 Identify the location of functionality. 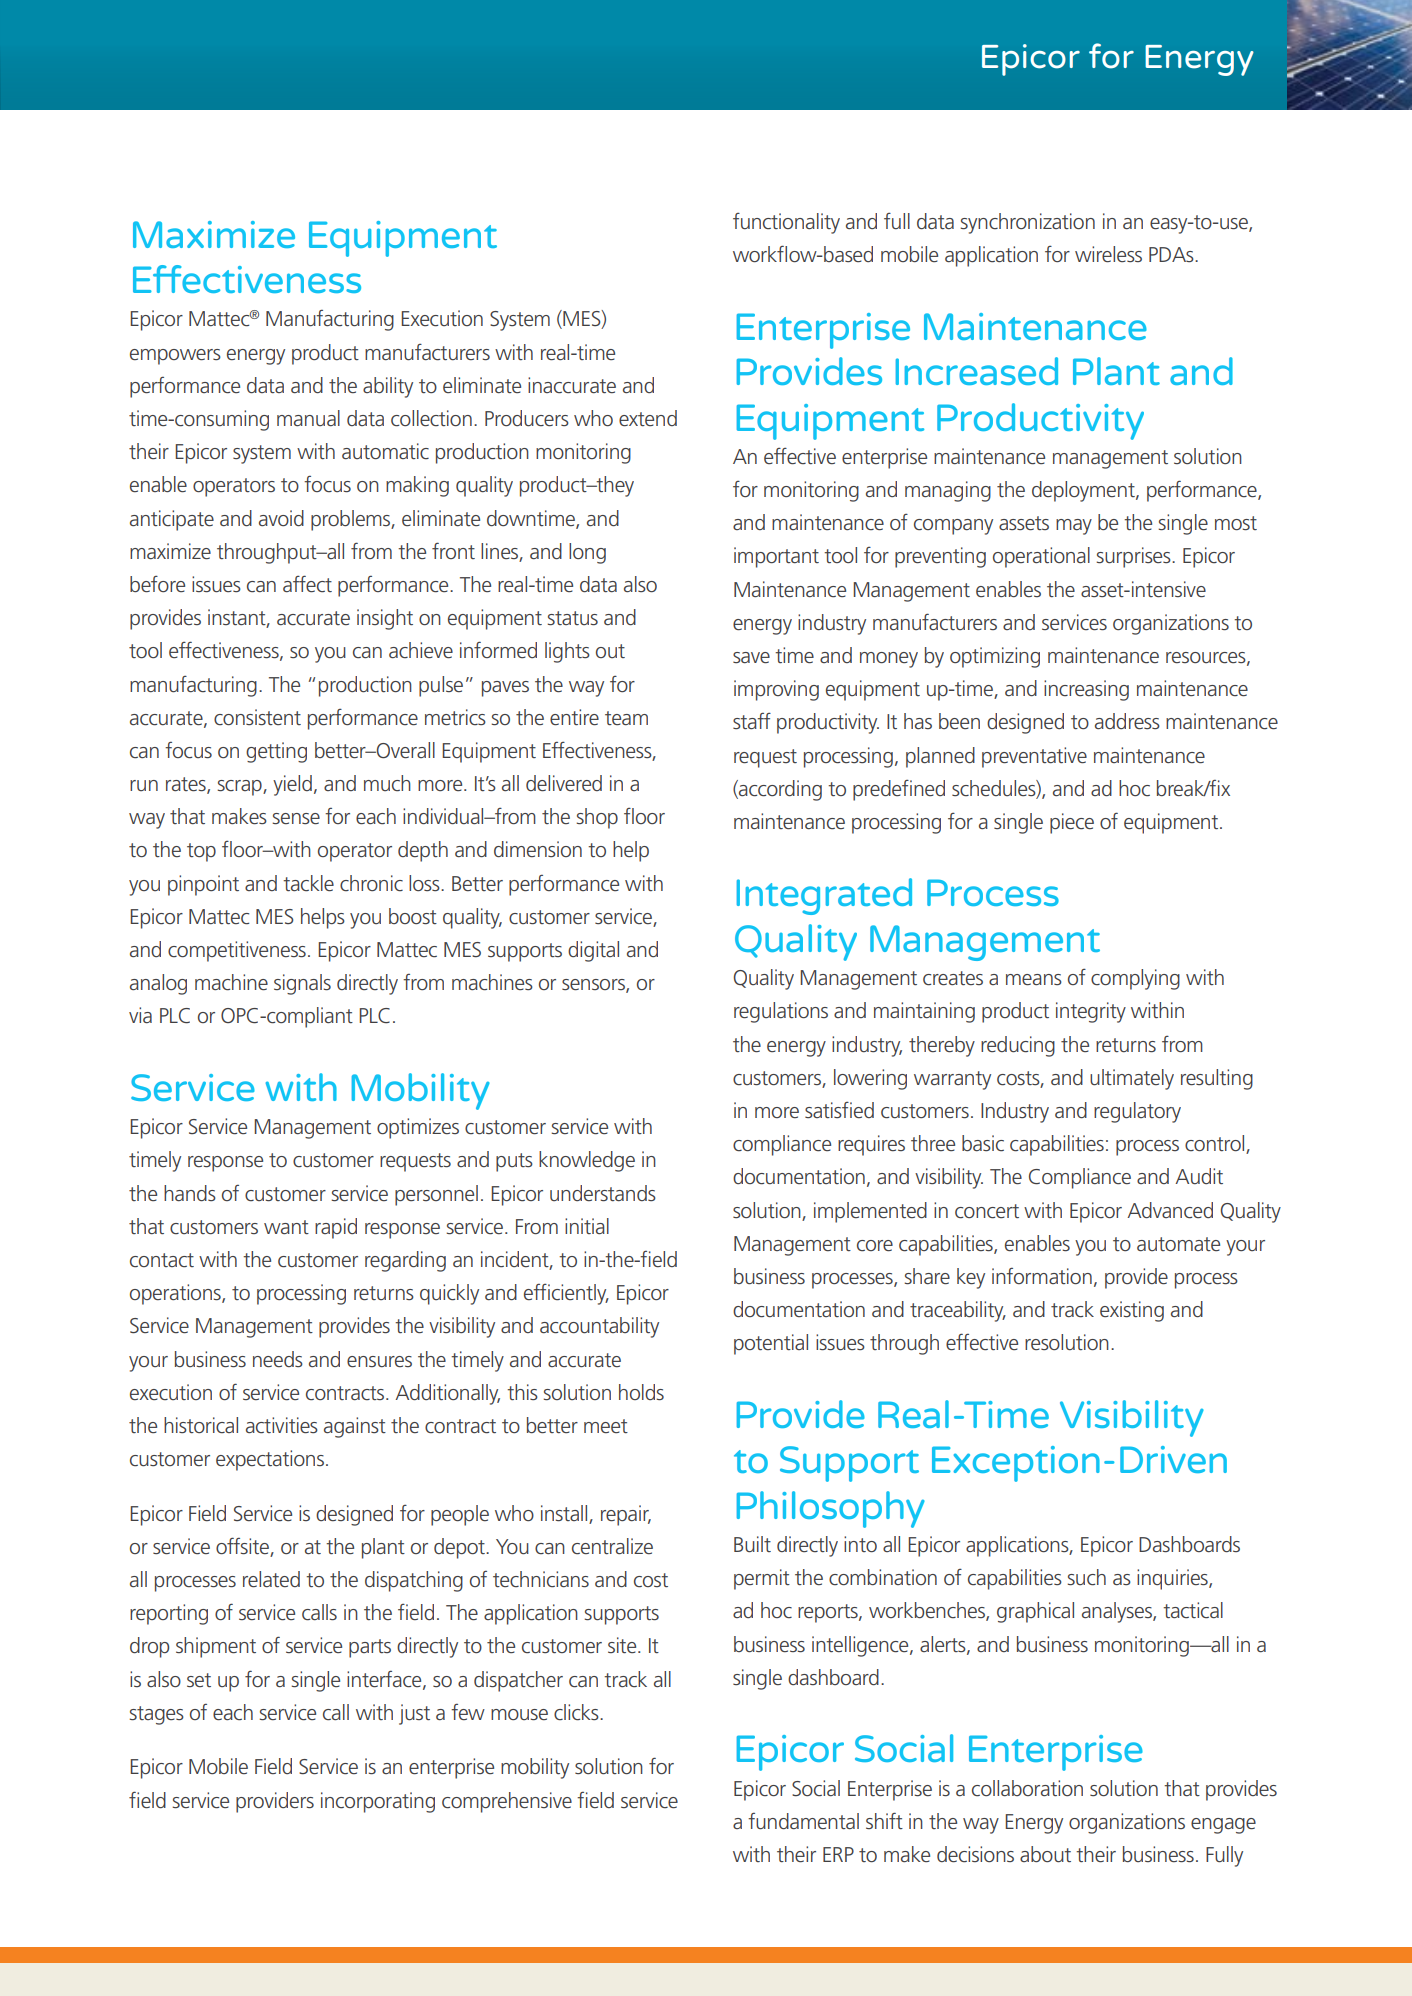
(786, 223).
